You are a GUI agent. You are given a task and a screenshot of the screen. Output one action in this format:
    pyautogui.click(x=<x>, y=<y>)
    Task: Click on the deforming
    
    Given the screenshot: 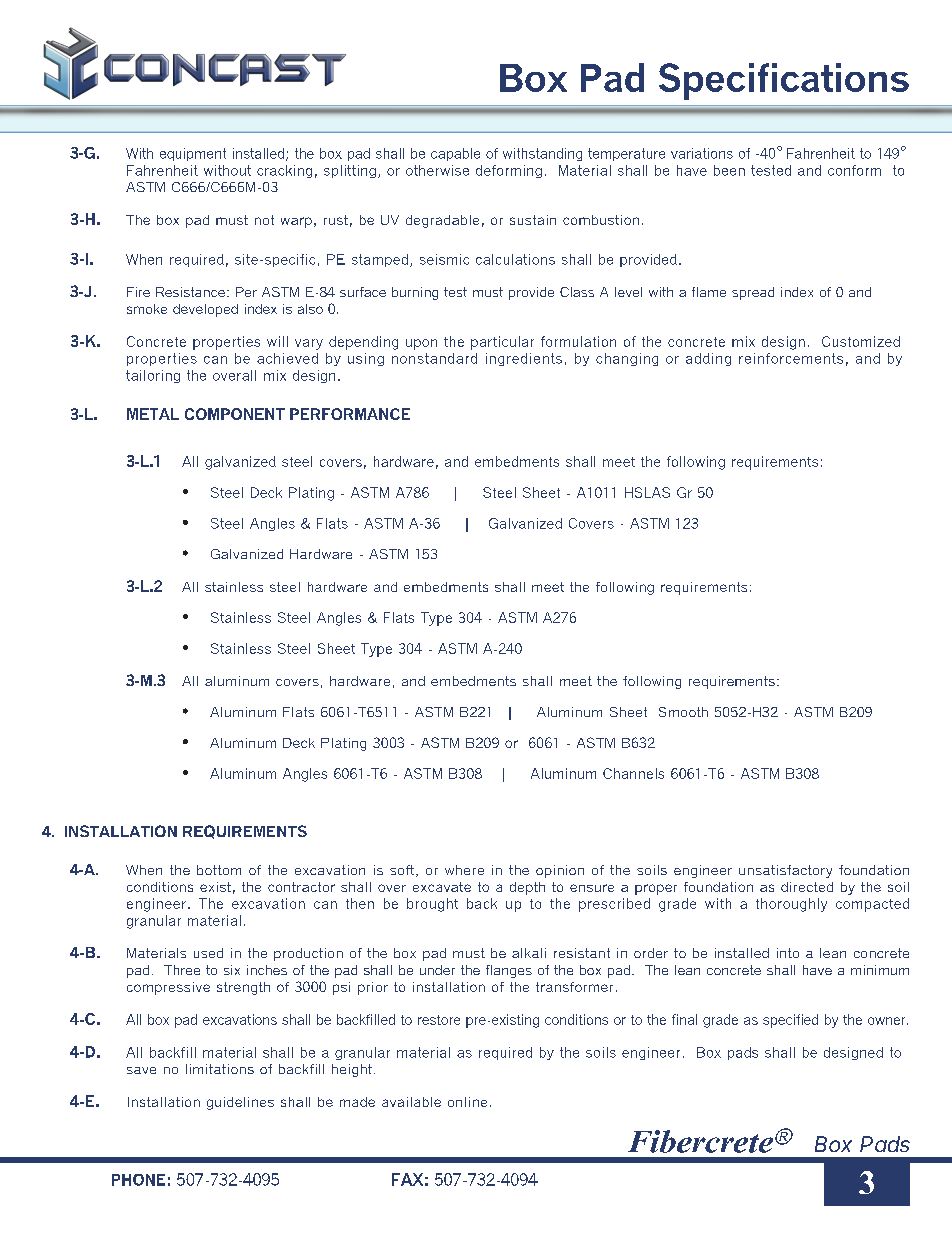 What is the action you would take?
    pyautogui.click(x=509, y=171)
